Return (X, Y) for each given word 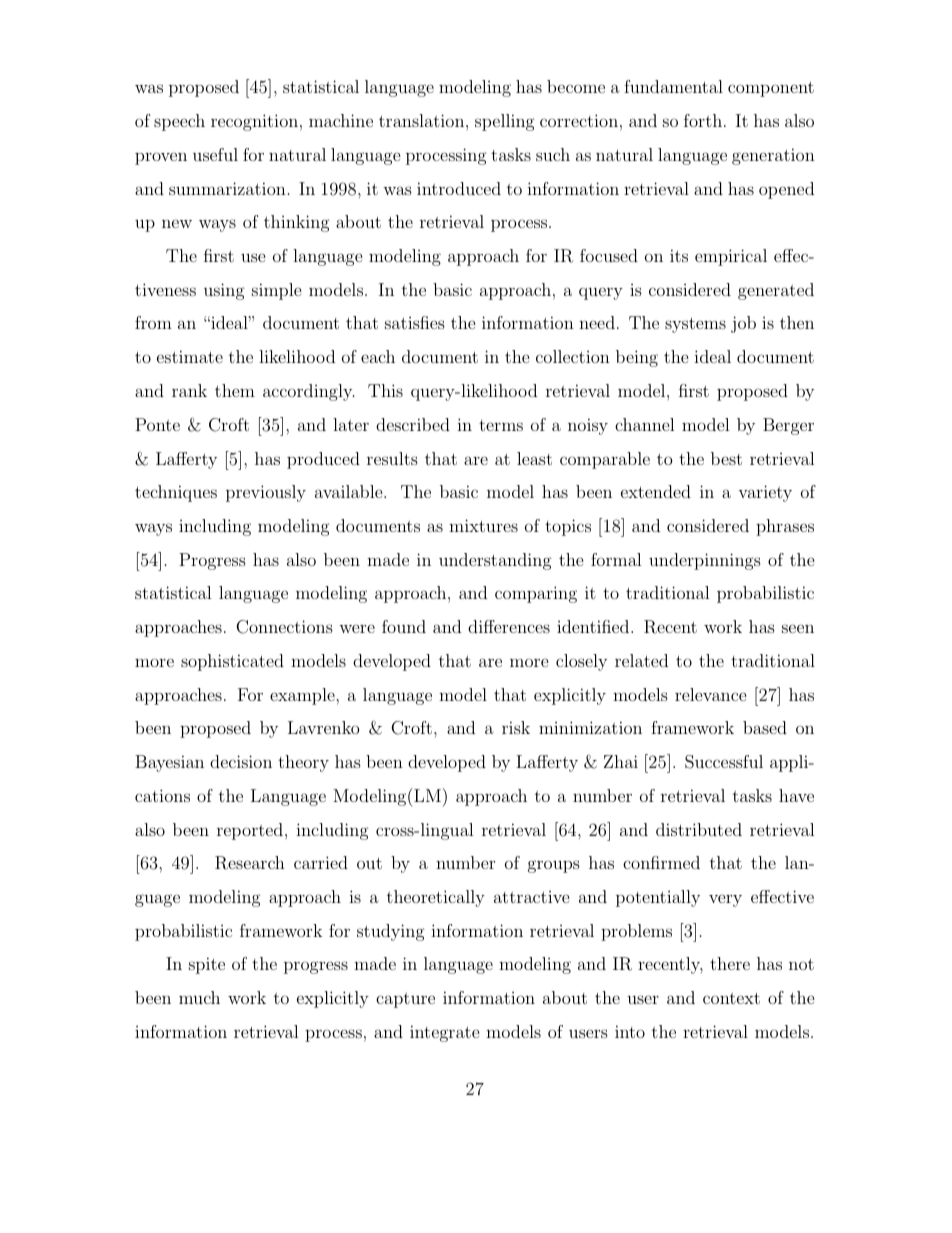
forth (704, 120)
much (199, 997)
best (726, 458)
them (235, 390)
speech (179, 122)
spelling (505, 122)
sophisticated (232, 662)
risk (516, 727)
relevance (711, 694)
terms (501, 425)
